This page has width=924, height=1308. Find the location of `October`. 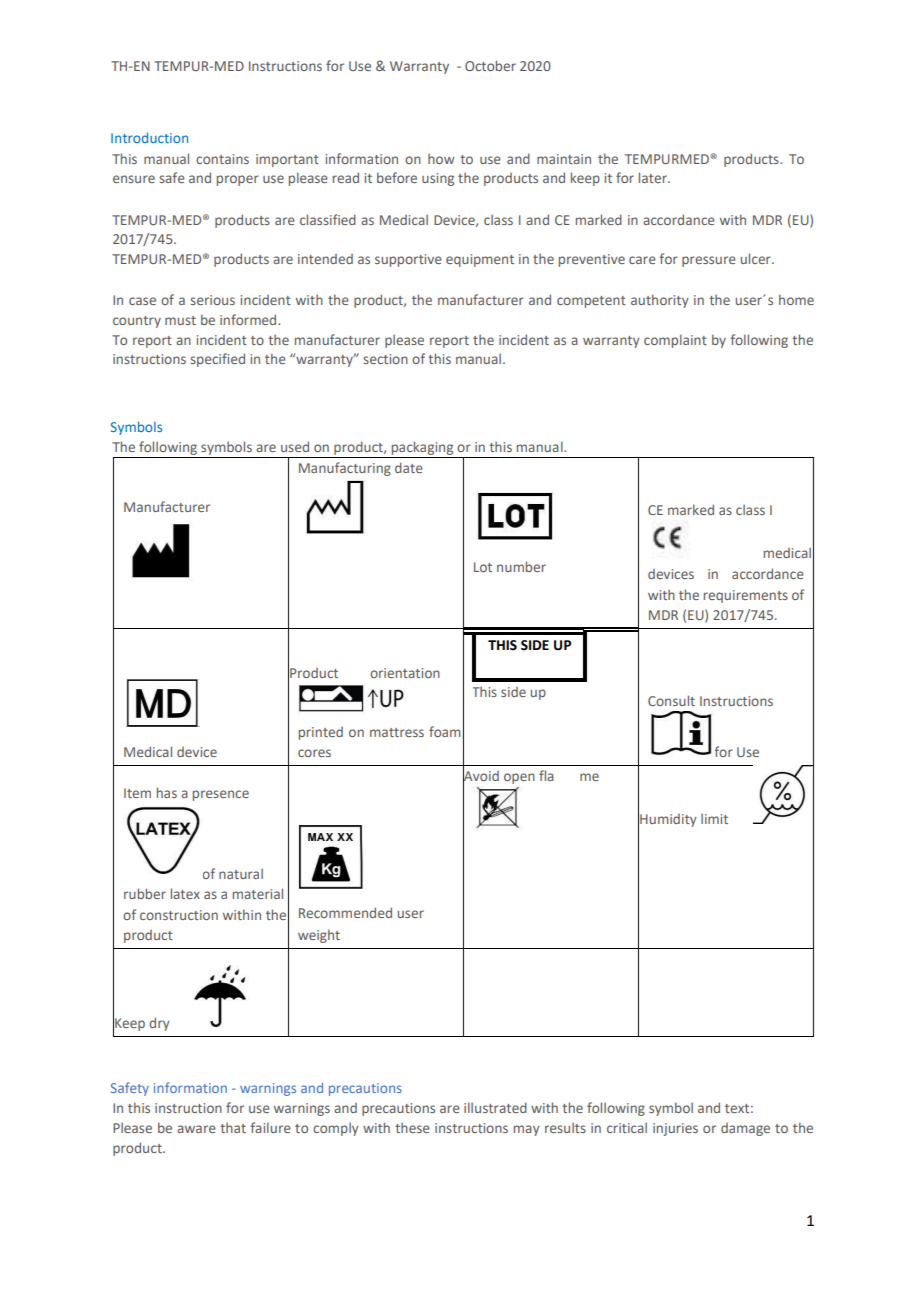

October is located at coordinates (490, 65).
